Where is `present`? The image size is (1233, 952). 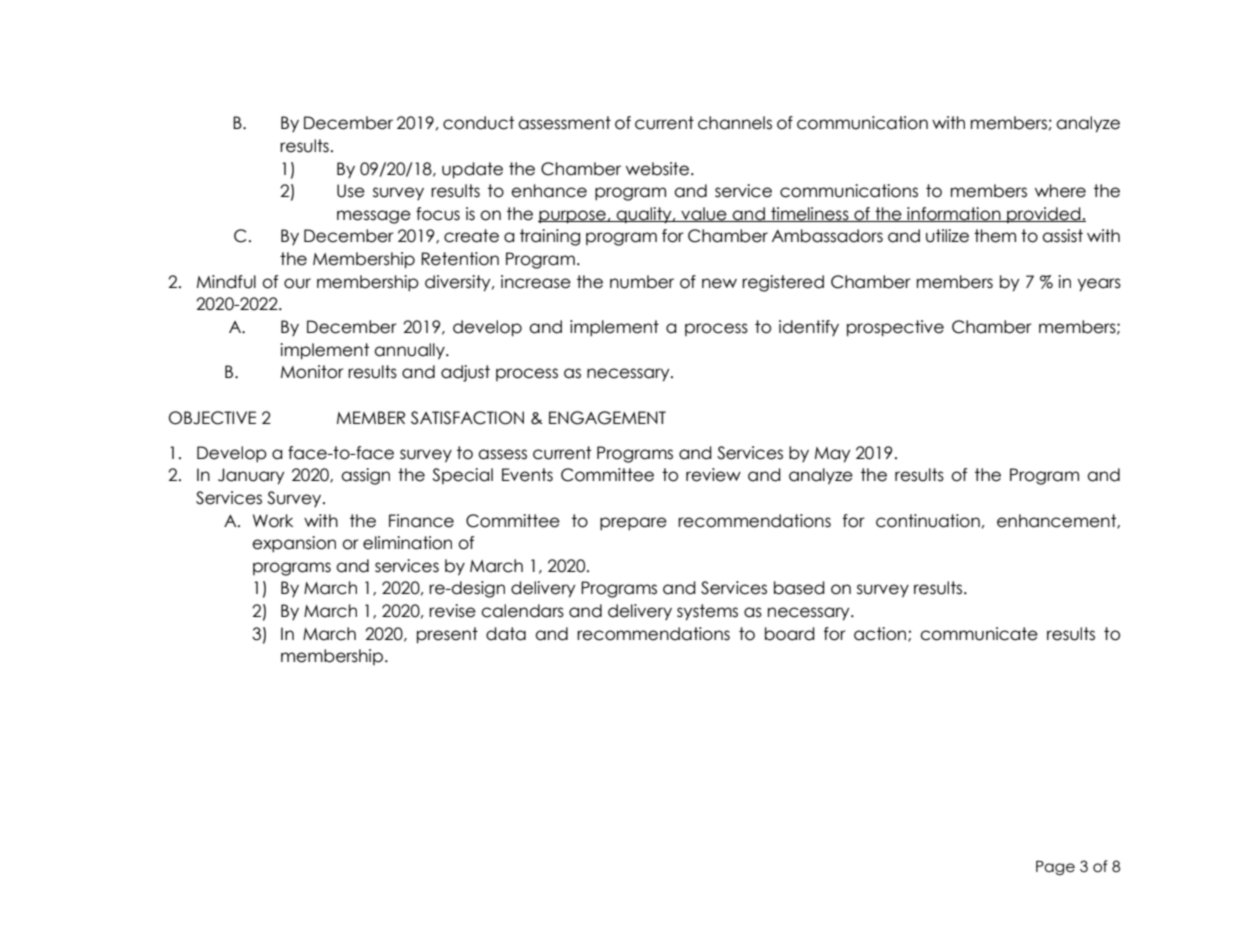 present is located at coordinates (447, 635).
